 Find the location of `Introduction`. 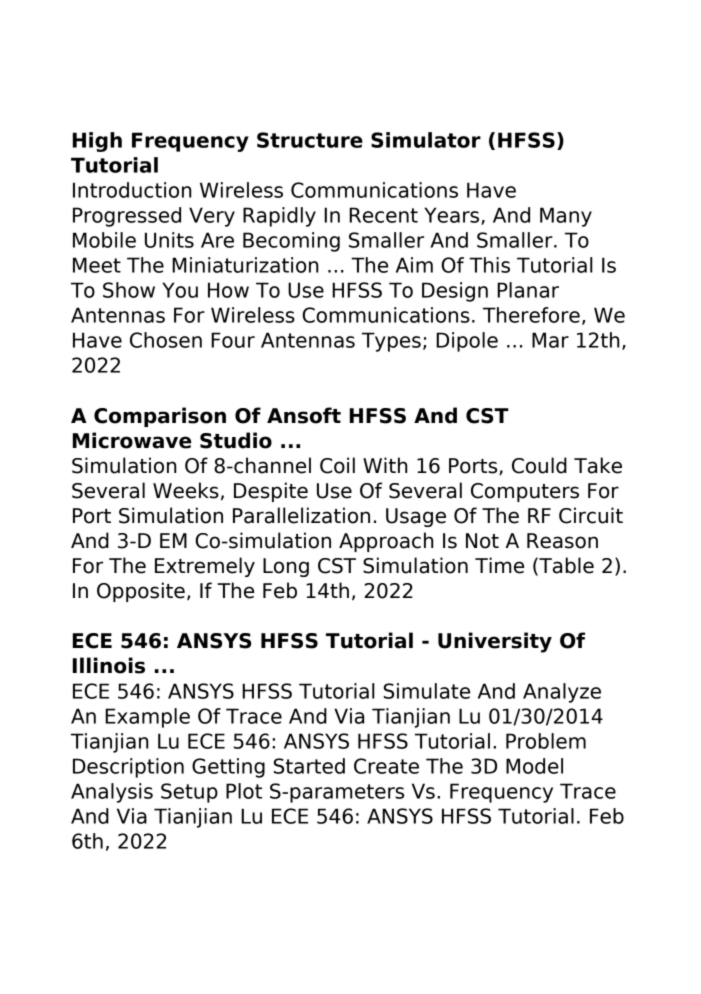

Introduction is located at coordinates (132, 190).
